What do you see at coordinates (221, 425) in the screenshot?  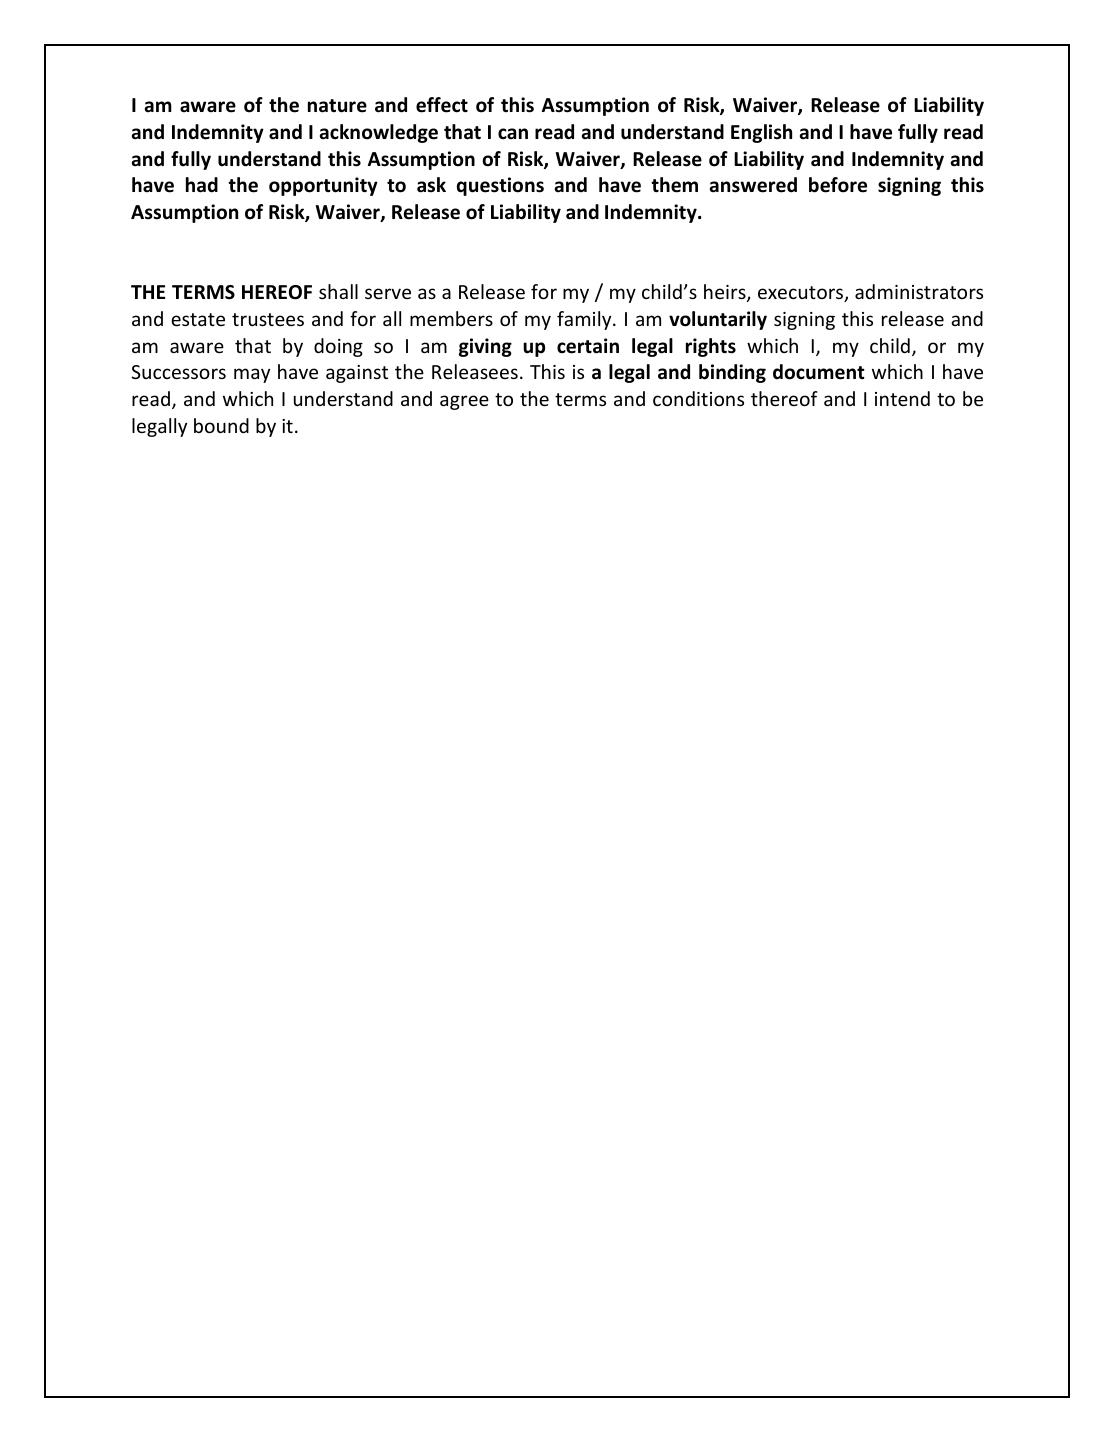 I see `bound` at bounding box center [221, 425].
